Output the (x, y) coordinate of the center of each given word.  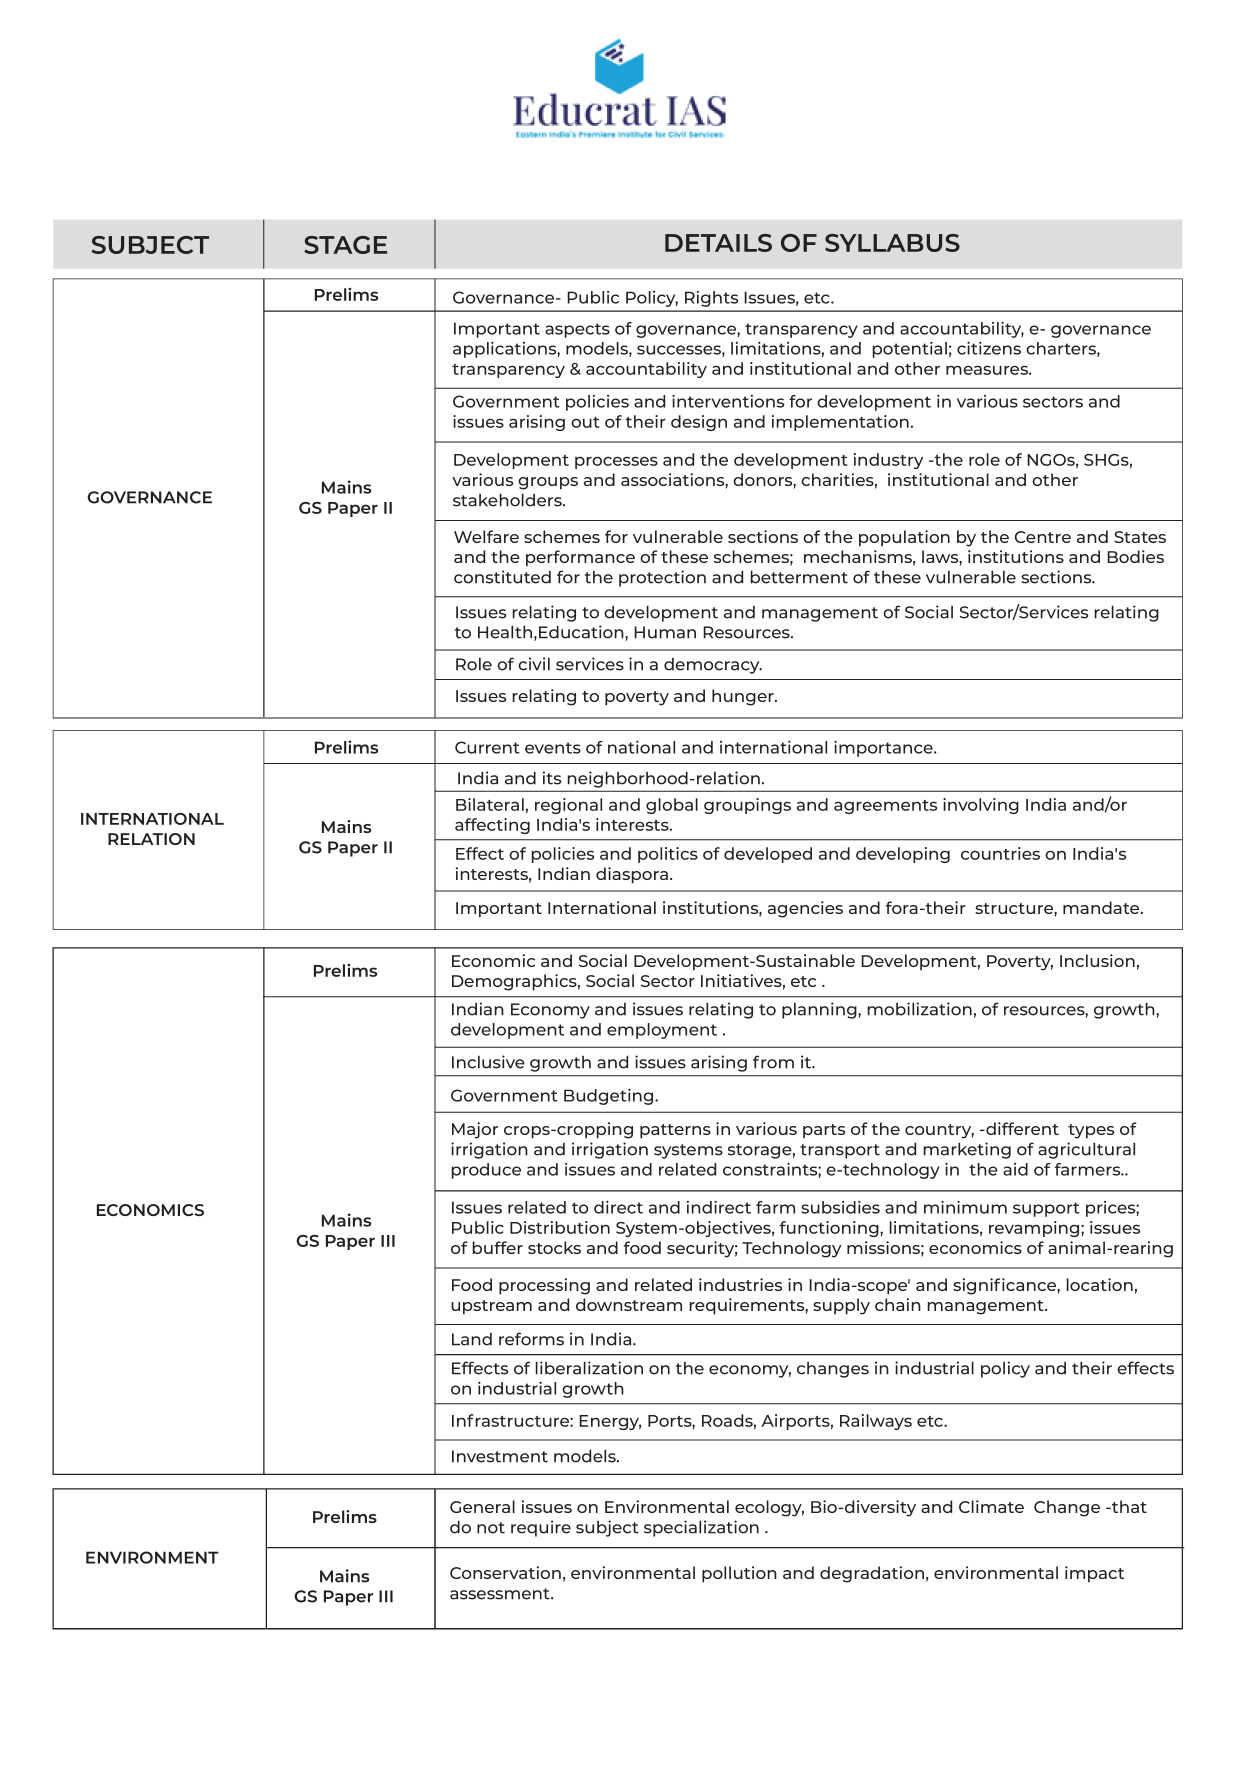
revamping (1035, 1229)
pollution (739, 1574)
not (491, 1528)
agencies (805, 909)
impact (1094, 1574)
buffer (497, 1247)
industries (740, 1284)
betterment (799, 577)
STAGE (345, 245)
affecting (492, 826)
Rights (711, 299)
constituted (502, 577)
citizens (989, 348)
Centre (1043, 537)
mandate (1102, 907)
